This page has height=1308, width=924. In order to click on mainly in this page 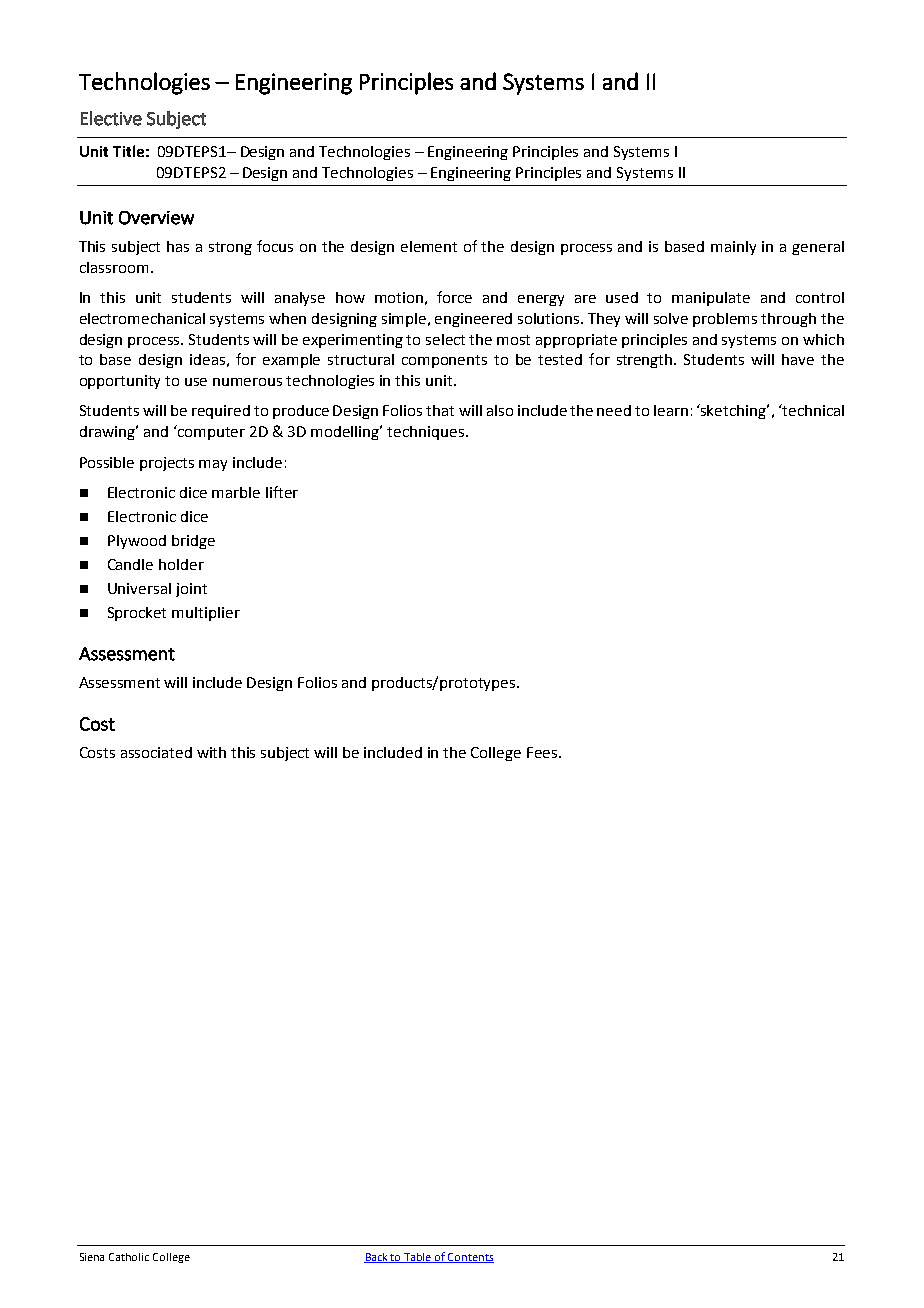, I will do `click(733, 248)`.
